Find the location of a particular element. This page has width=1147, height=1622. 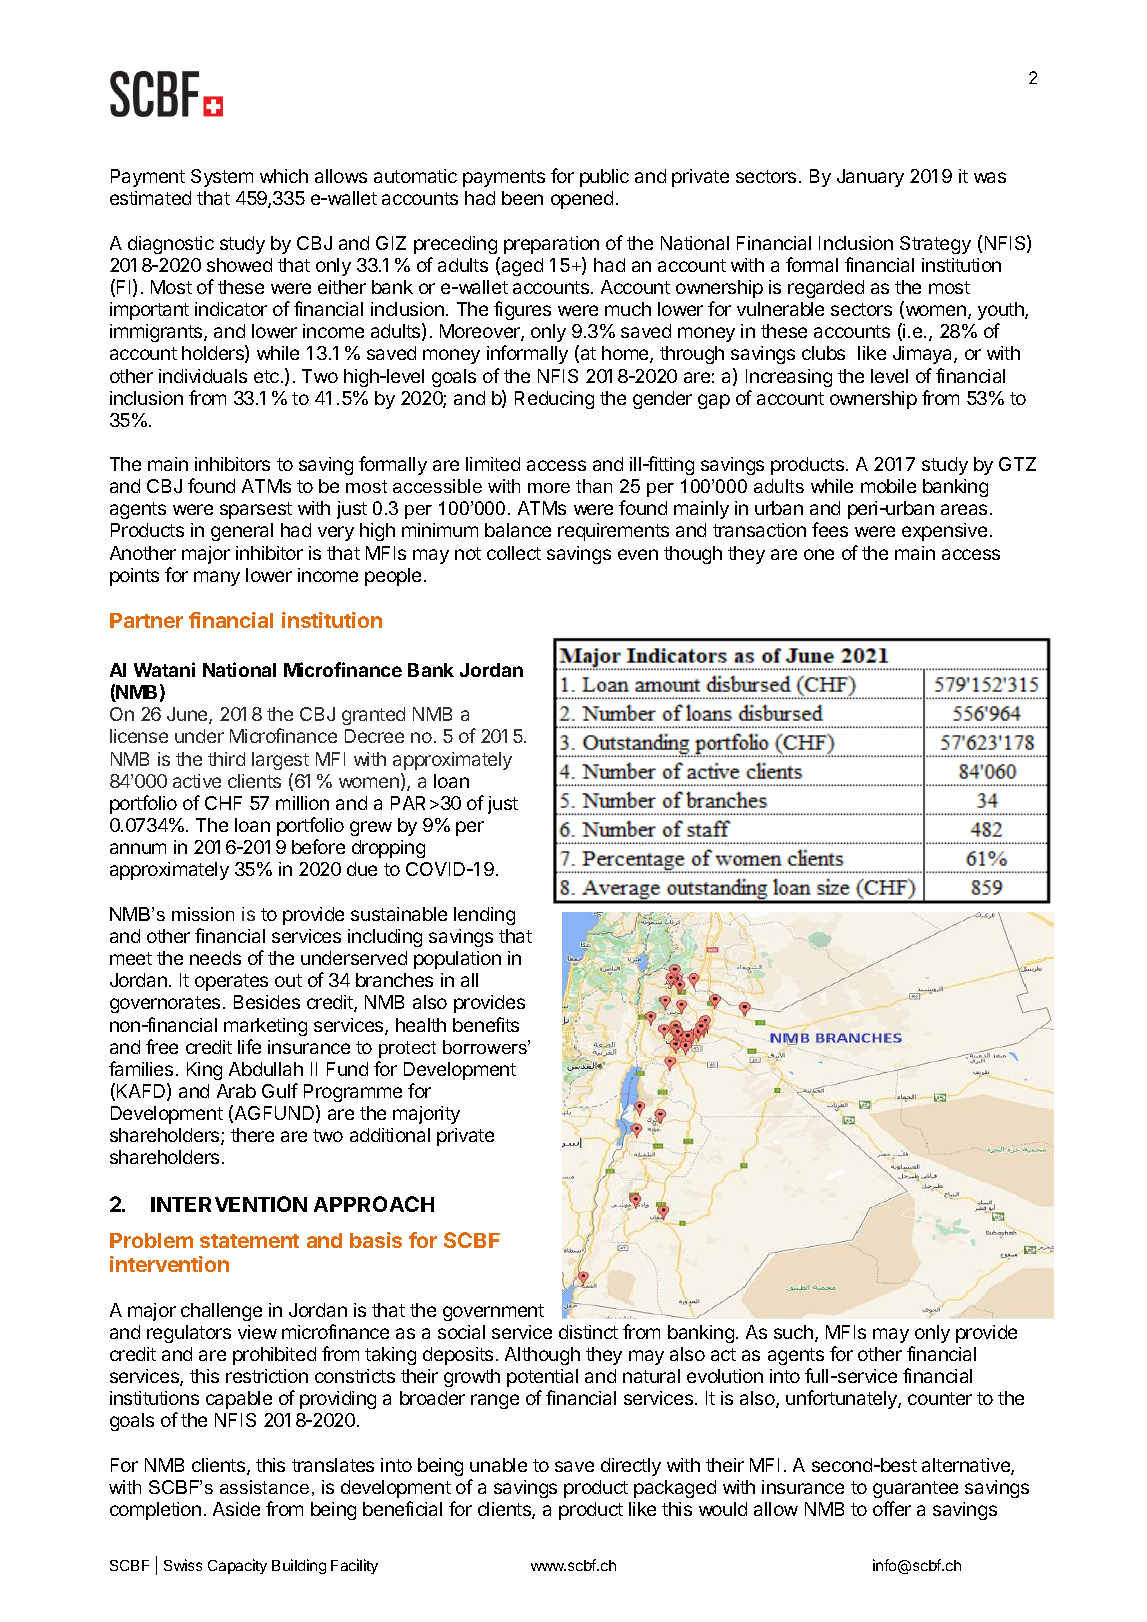

directly is located at coordinates (631, 1467).
